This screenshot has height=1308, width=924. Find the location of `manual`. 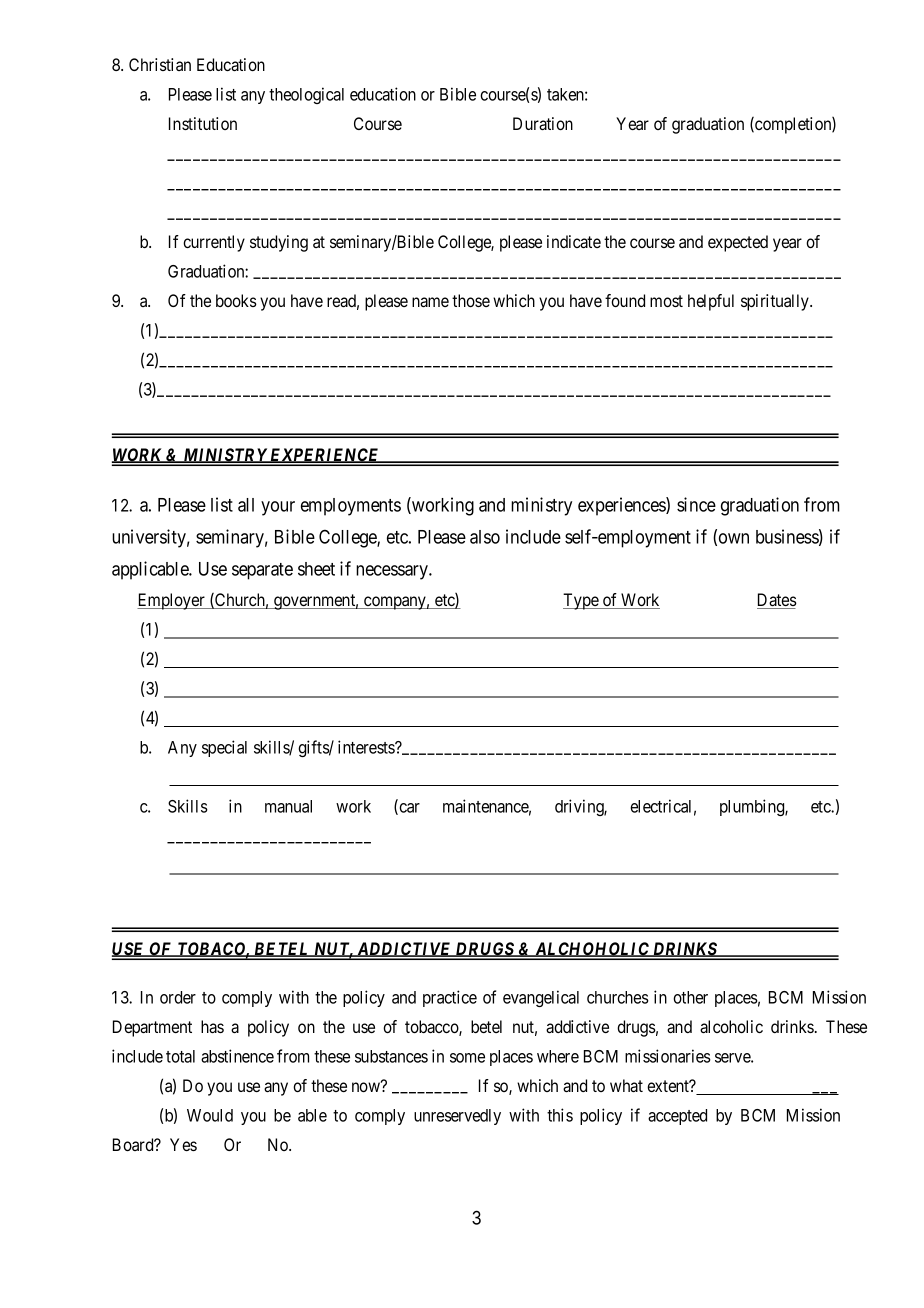

manual is located at coordinates (288, 806).
